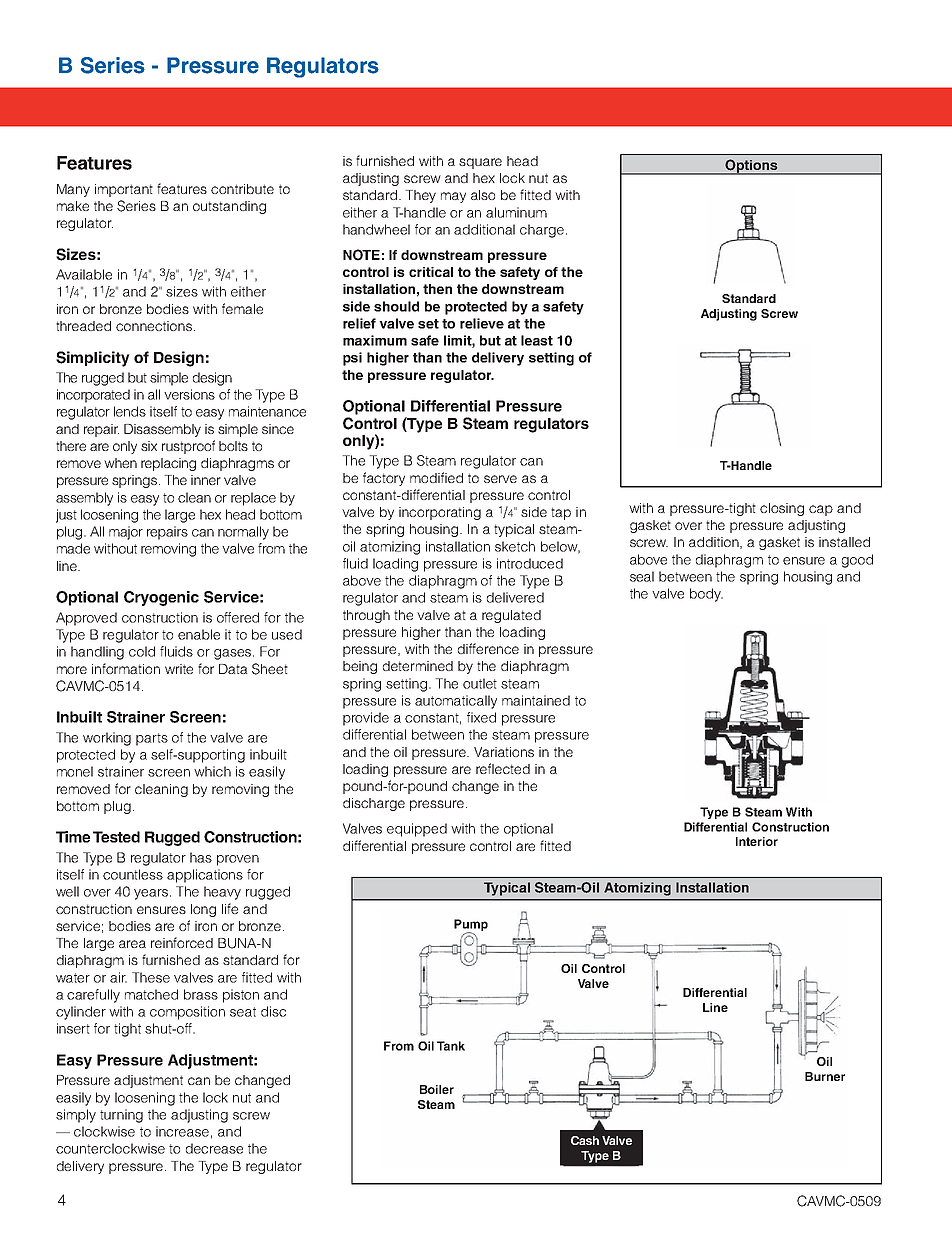 The image size is (952, 1233). Describe the element at coordinates (488, 648) in the screenshot. I see `difference` at that location.
